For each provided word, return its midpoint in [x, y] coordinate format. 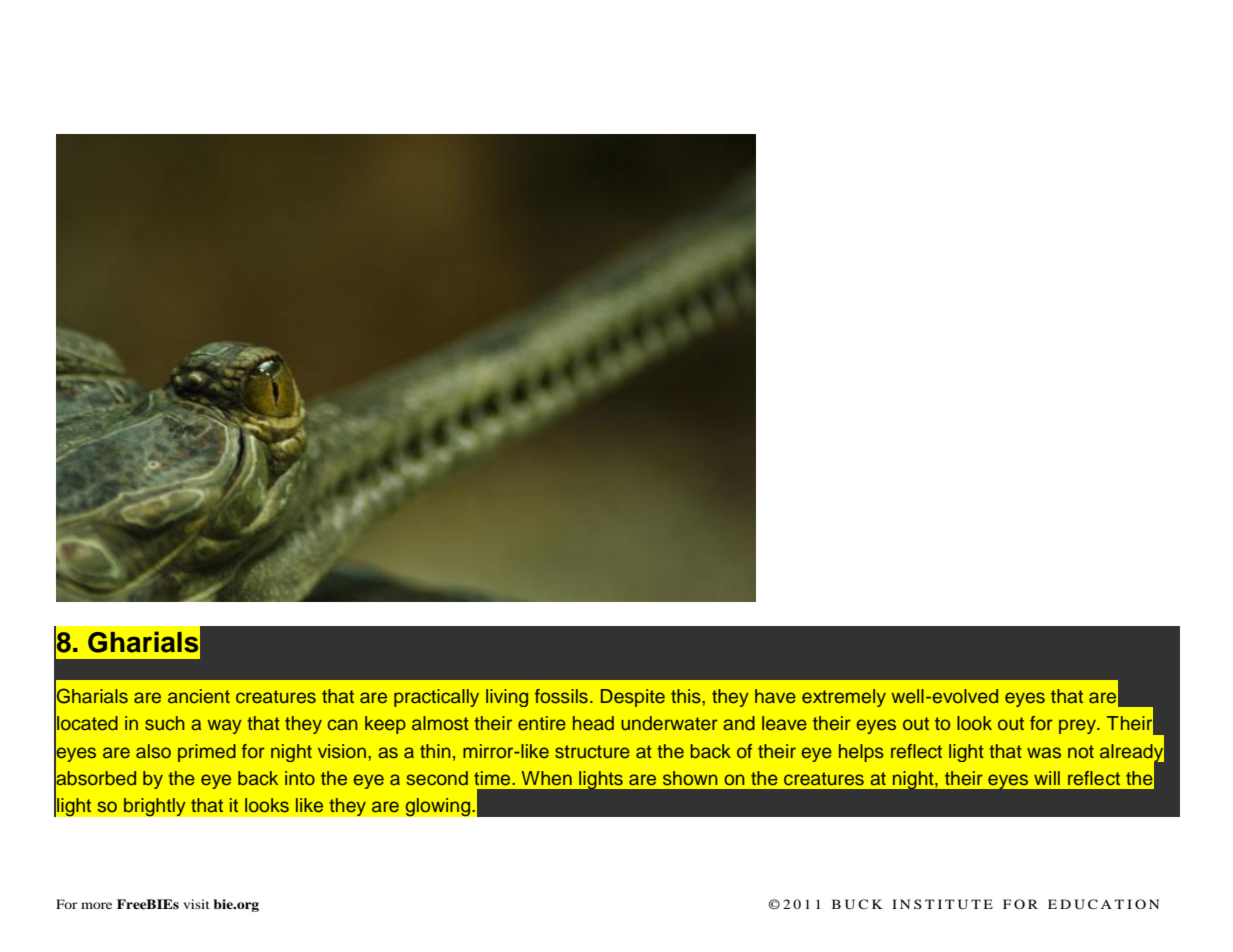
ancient [199, 696]
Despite [633, 698]
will [1047, 778]
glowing [439, 807]
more [96, 905]
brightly [154, 807]
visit [196, 904]
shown [690, 778]
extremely [844, 698]
